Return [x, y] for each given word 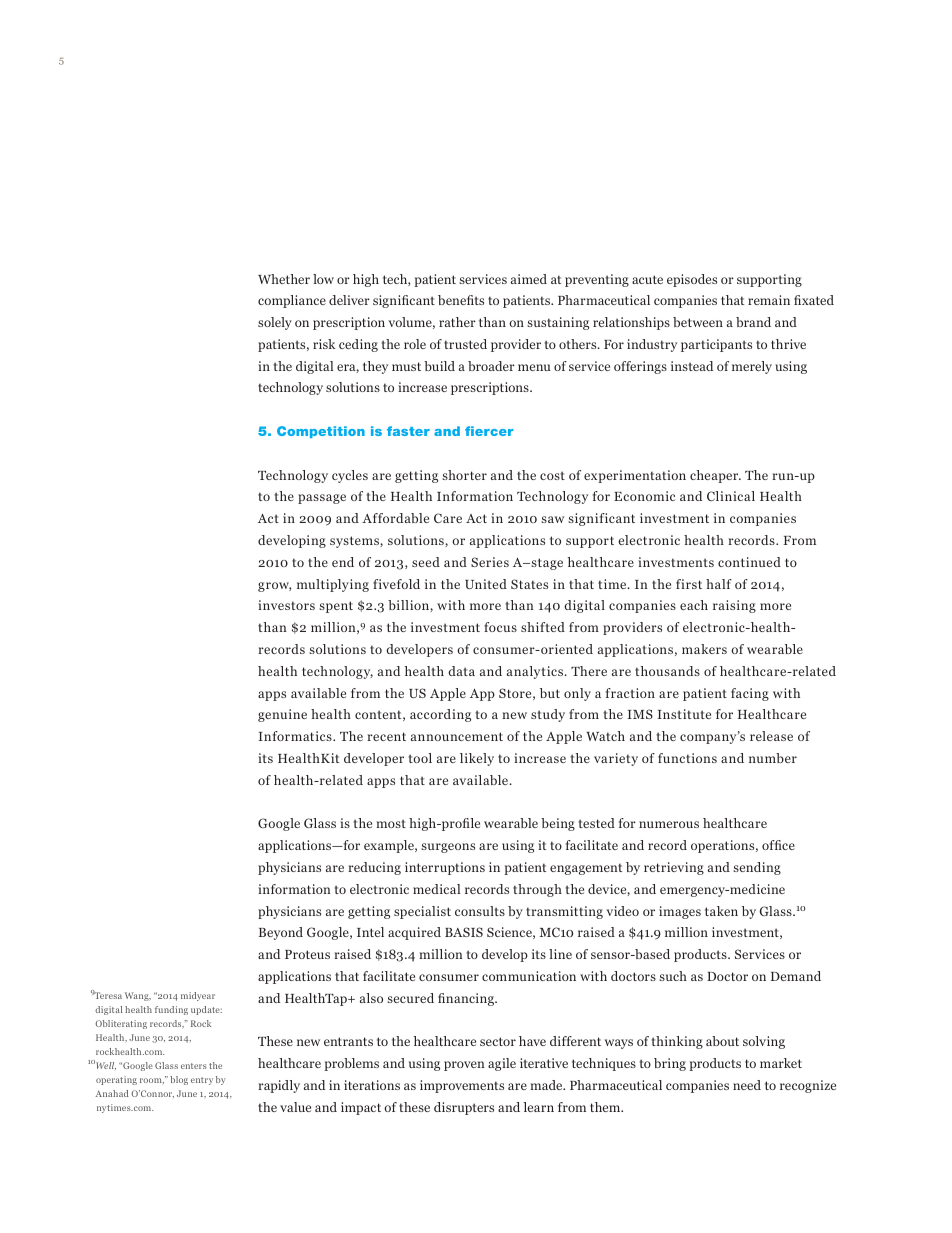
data [461, 671]
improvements [462, 1086]
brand [753, 322]
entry [202, 1081]
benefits [461, 300]
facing [750, 694]
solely [275, 323]
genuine [282, 715]
